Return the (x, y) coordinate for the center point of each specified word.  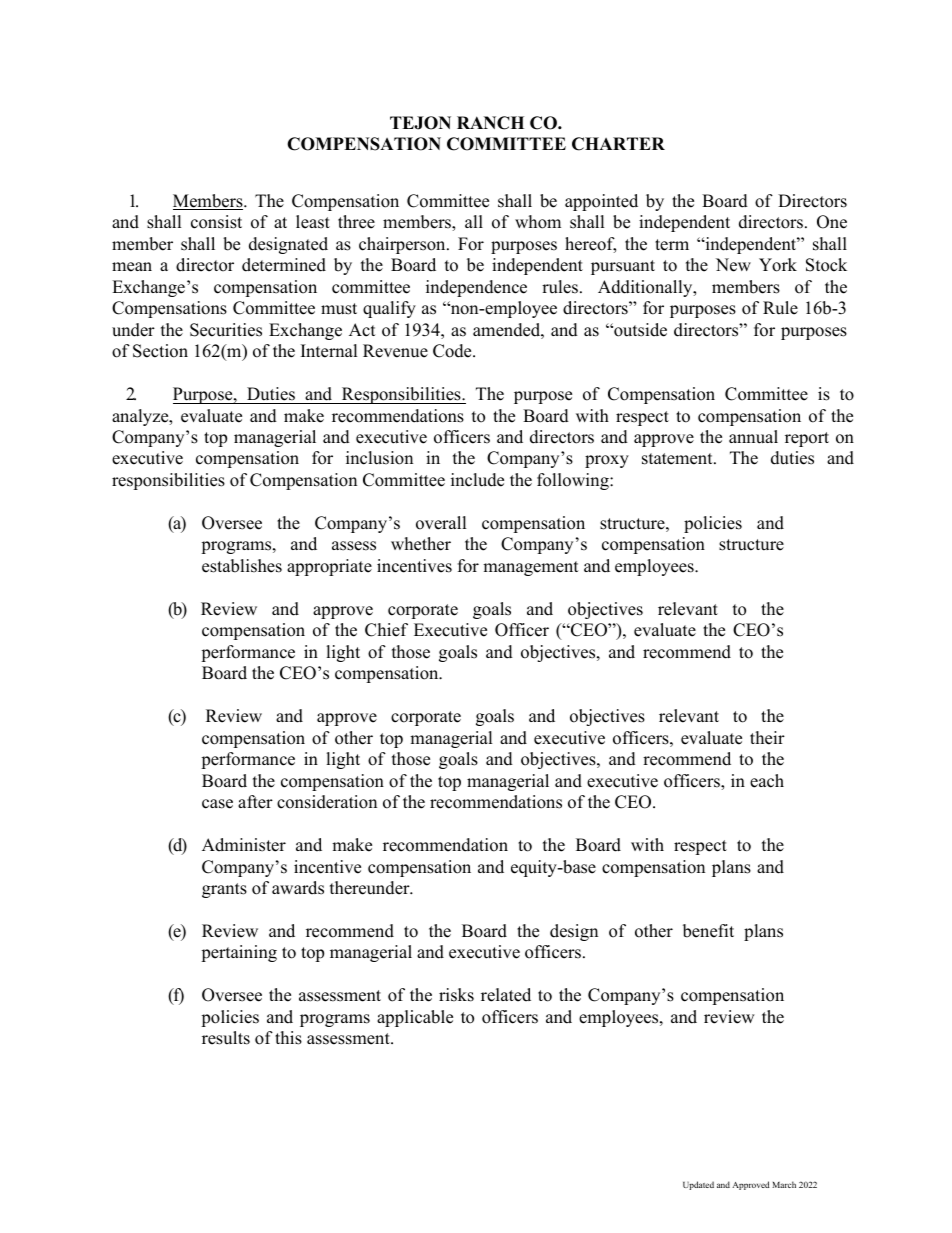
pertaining (239, 953)
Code (453, 351)
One (832, 222)
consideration (327, 802)
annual (753, 437)
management (531, 568)
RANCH (490, 123)
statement (678, 459)
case (217, 804)
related (506, 995)
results (226, 1038)
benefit (708, 931)
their (767, 738)
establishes (242, 566)
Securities (226, 330)
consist (216, 222)
